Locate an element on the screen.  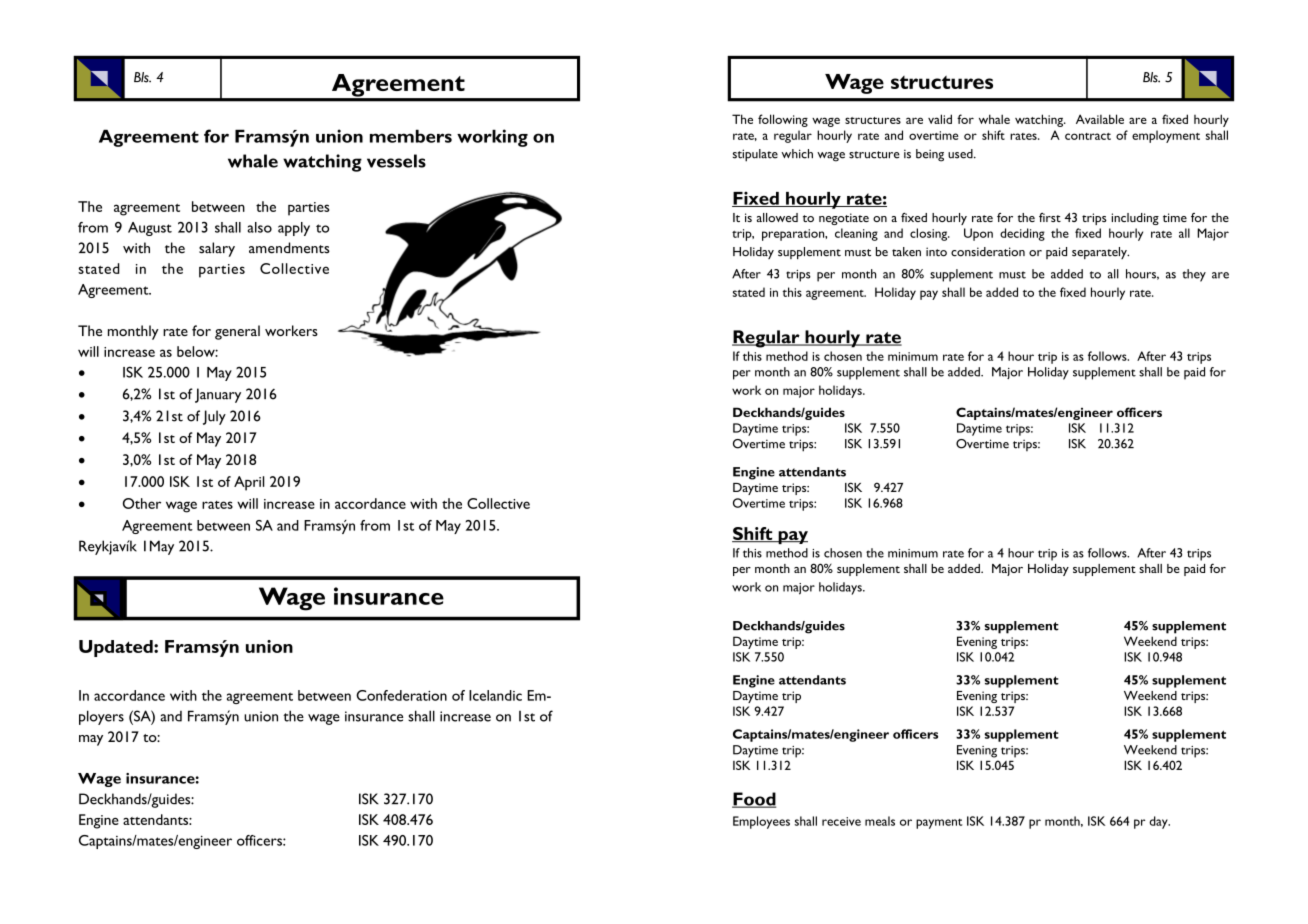
Food is located at coordinates (754, 800).
